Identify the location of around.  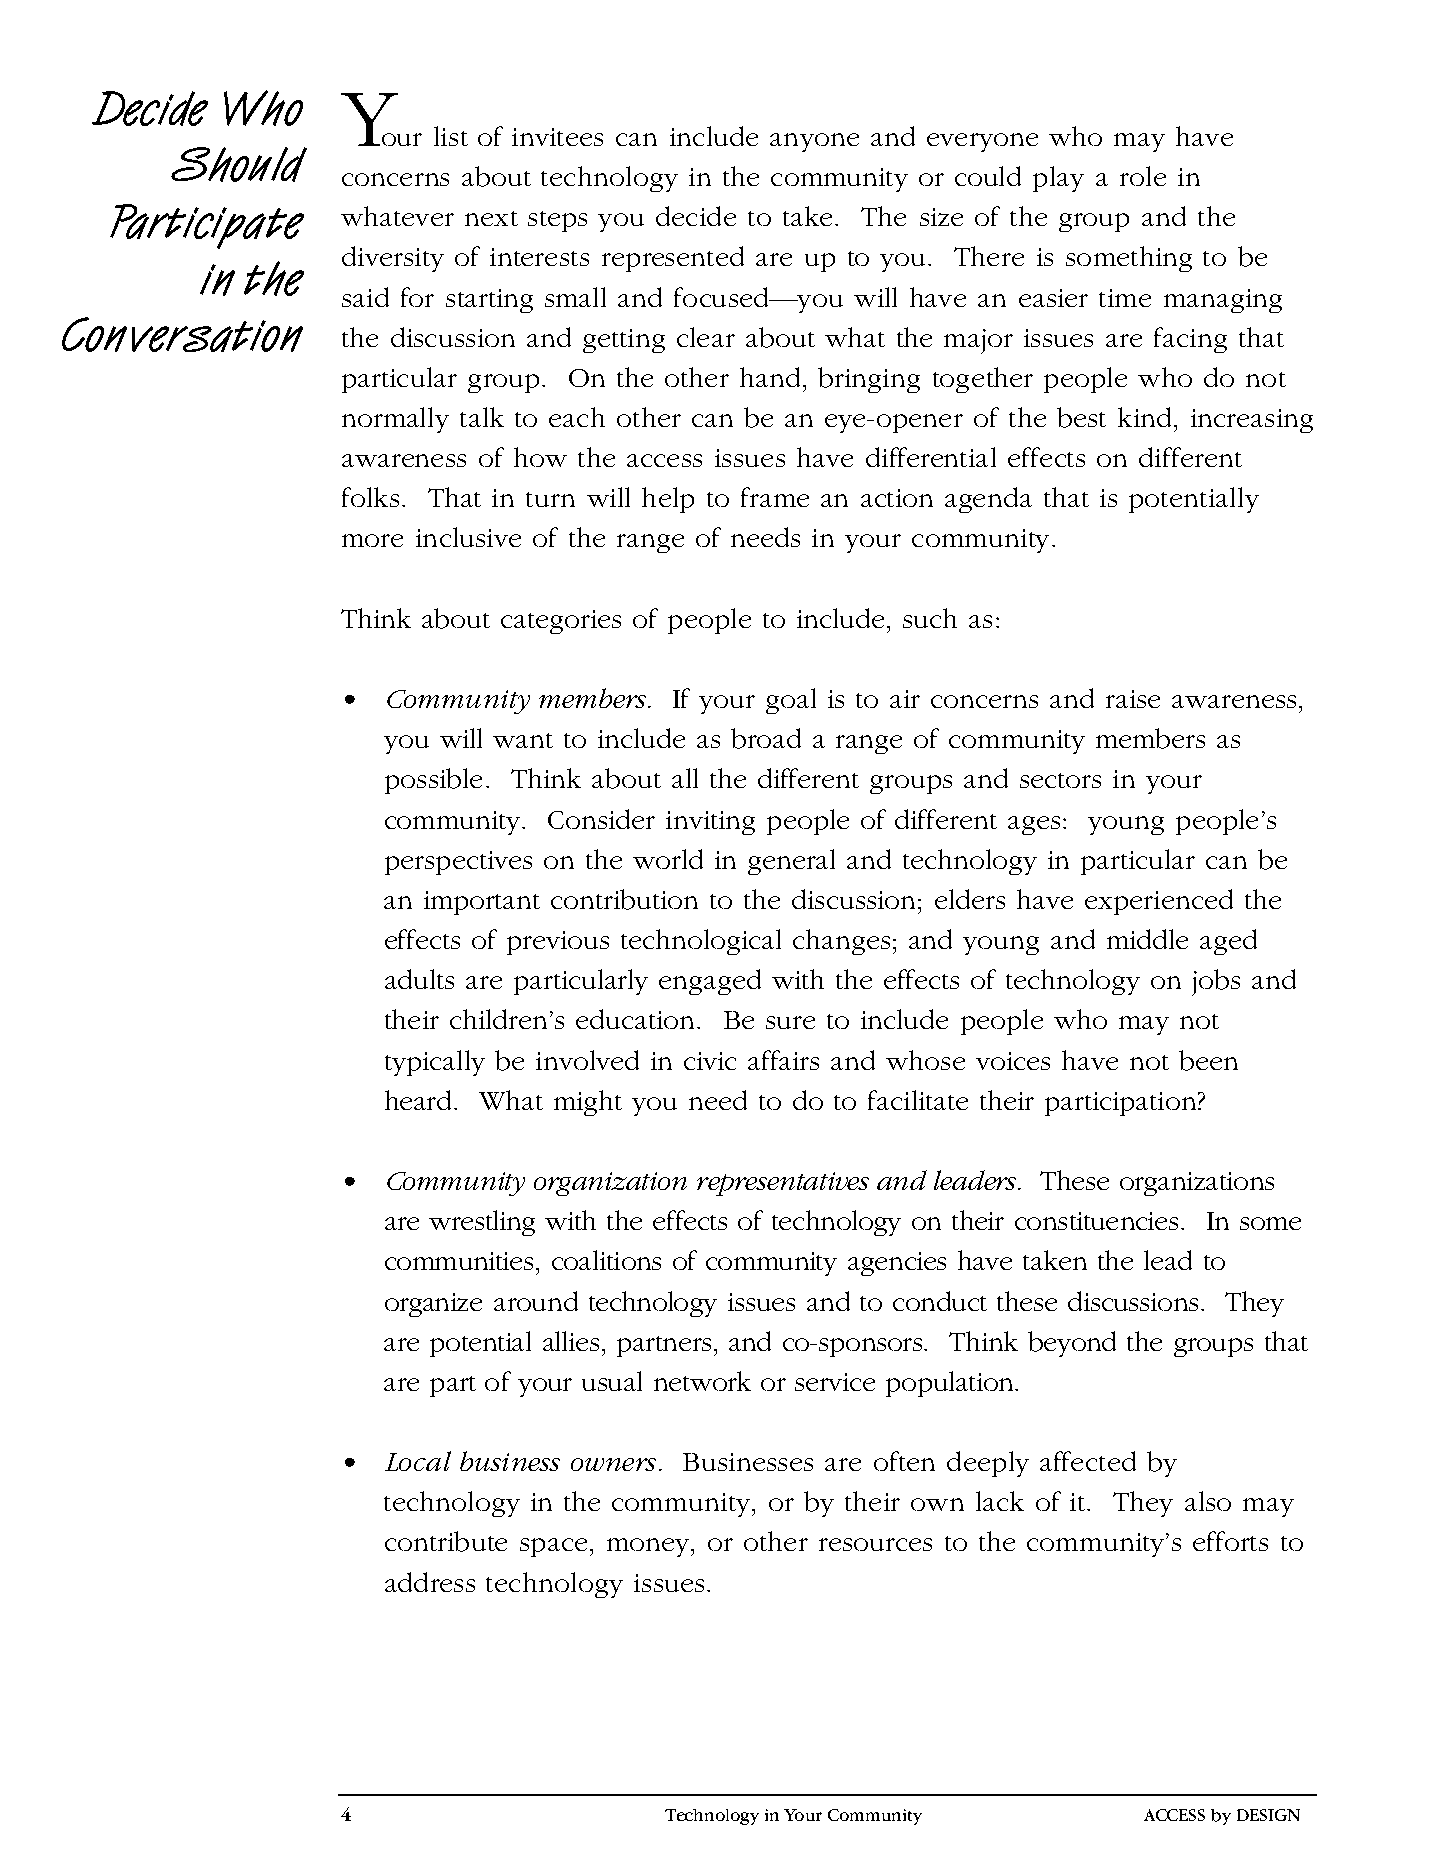
(536, 1301).
